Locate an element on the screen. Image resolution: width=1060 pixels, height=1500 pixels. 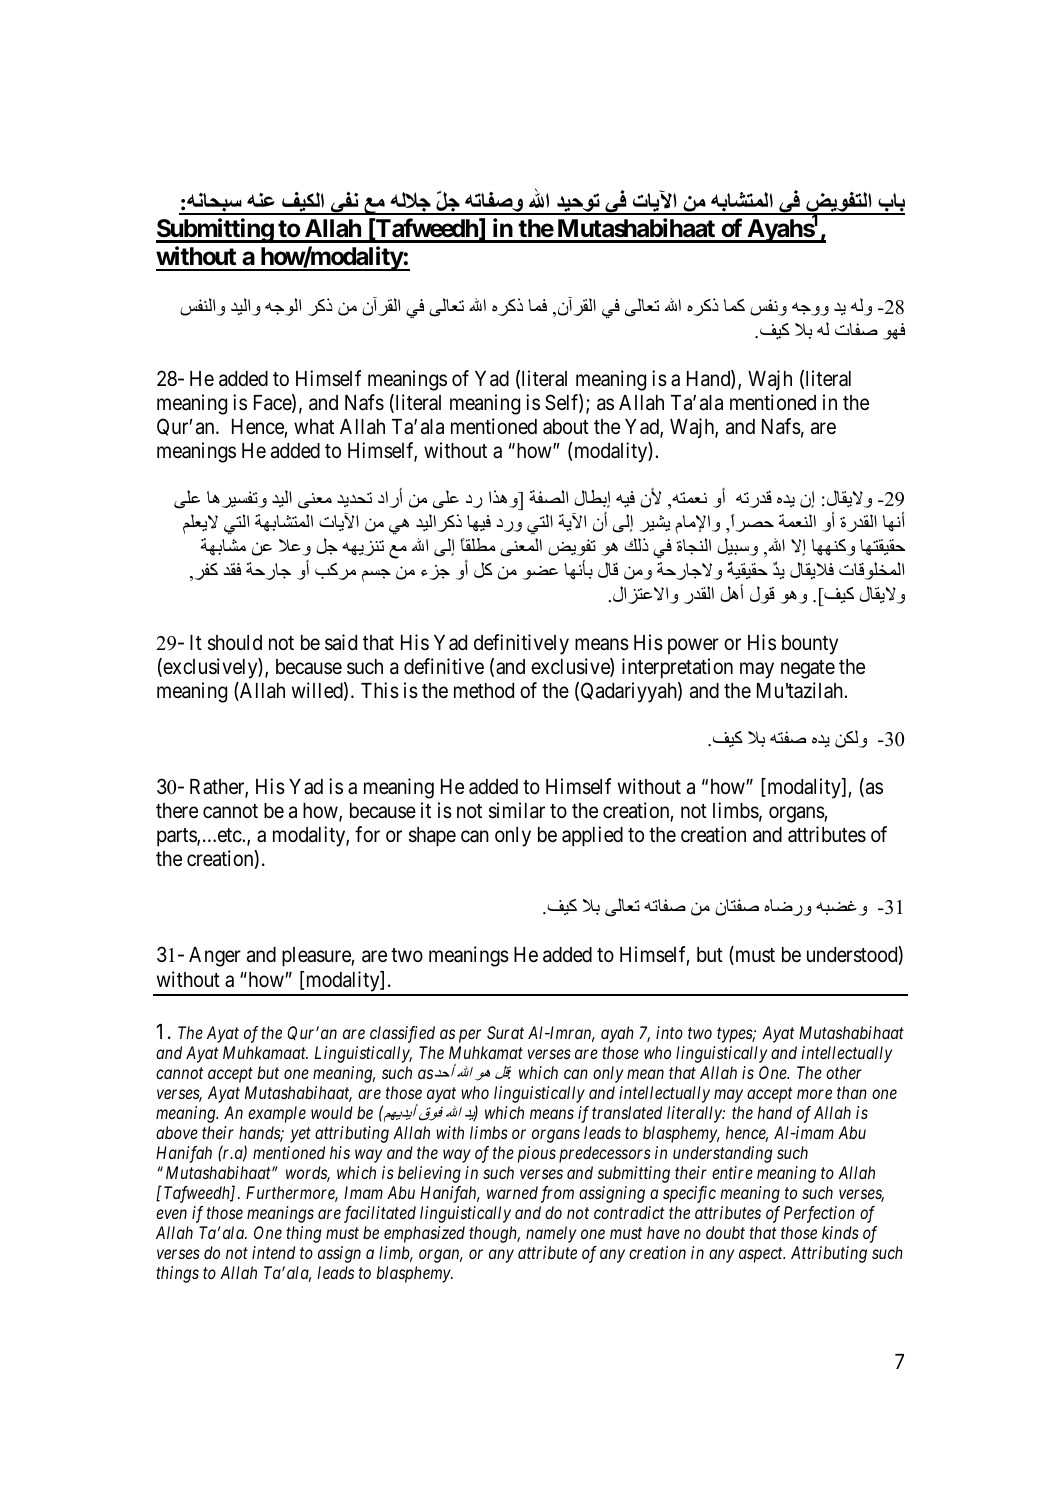
about is located at coordinates (566, 427).
